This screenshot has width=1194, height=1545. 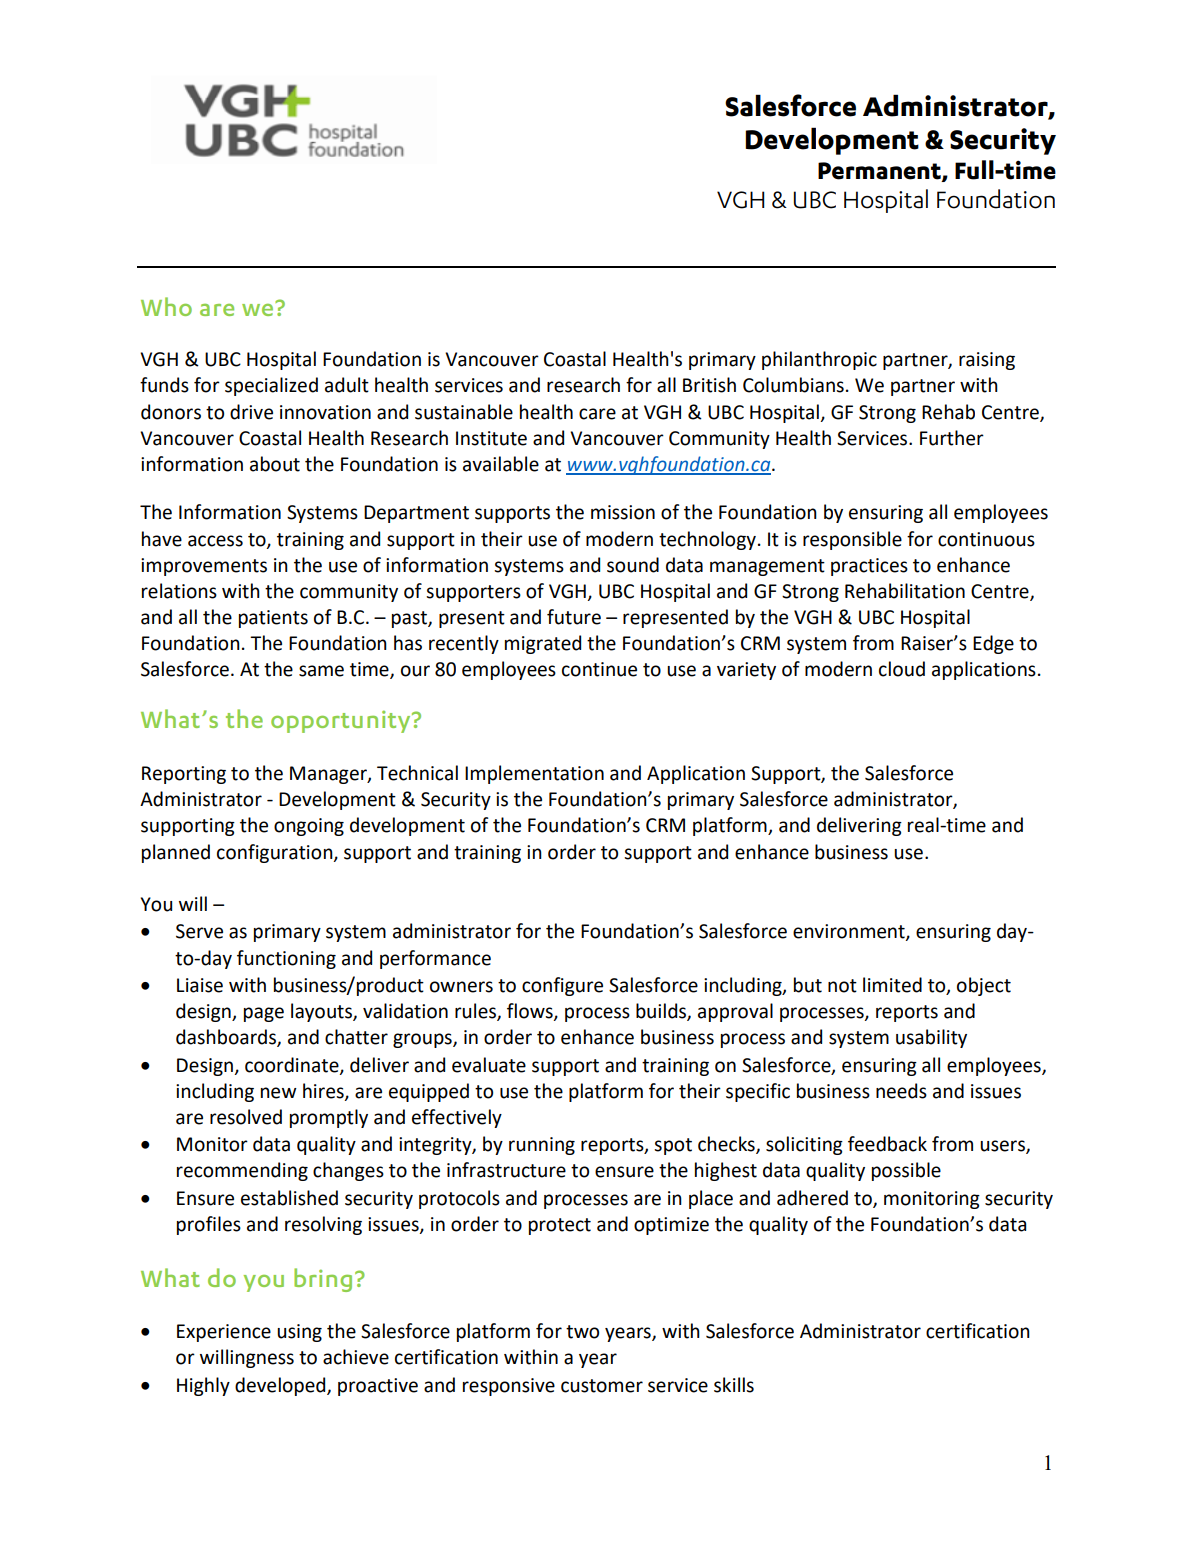 I want to click on Who, so click(x=166, y=306).
